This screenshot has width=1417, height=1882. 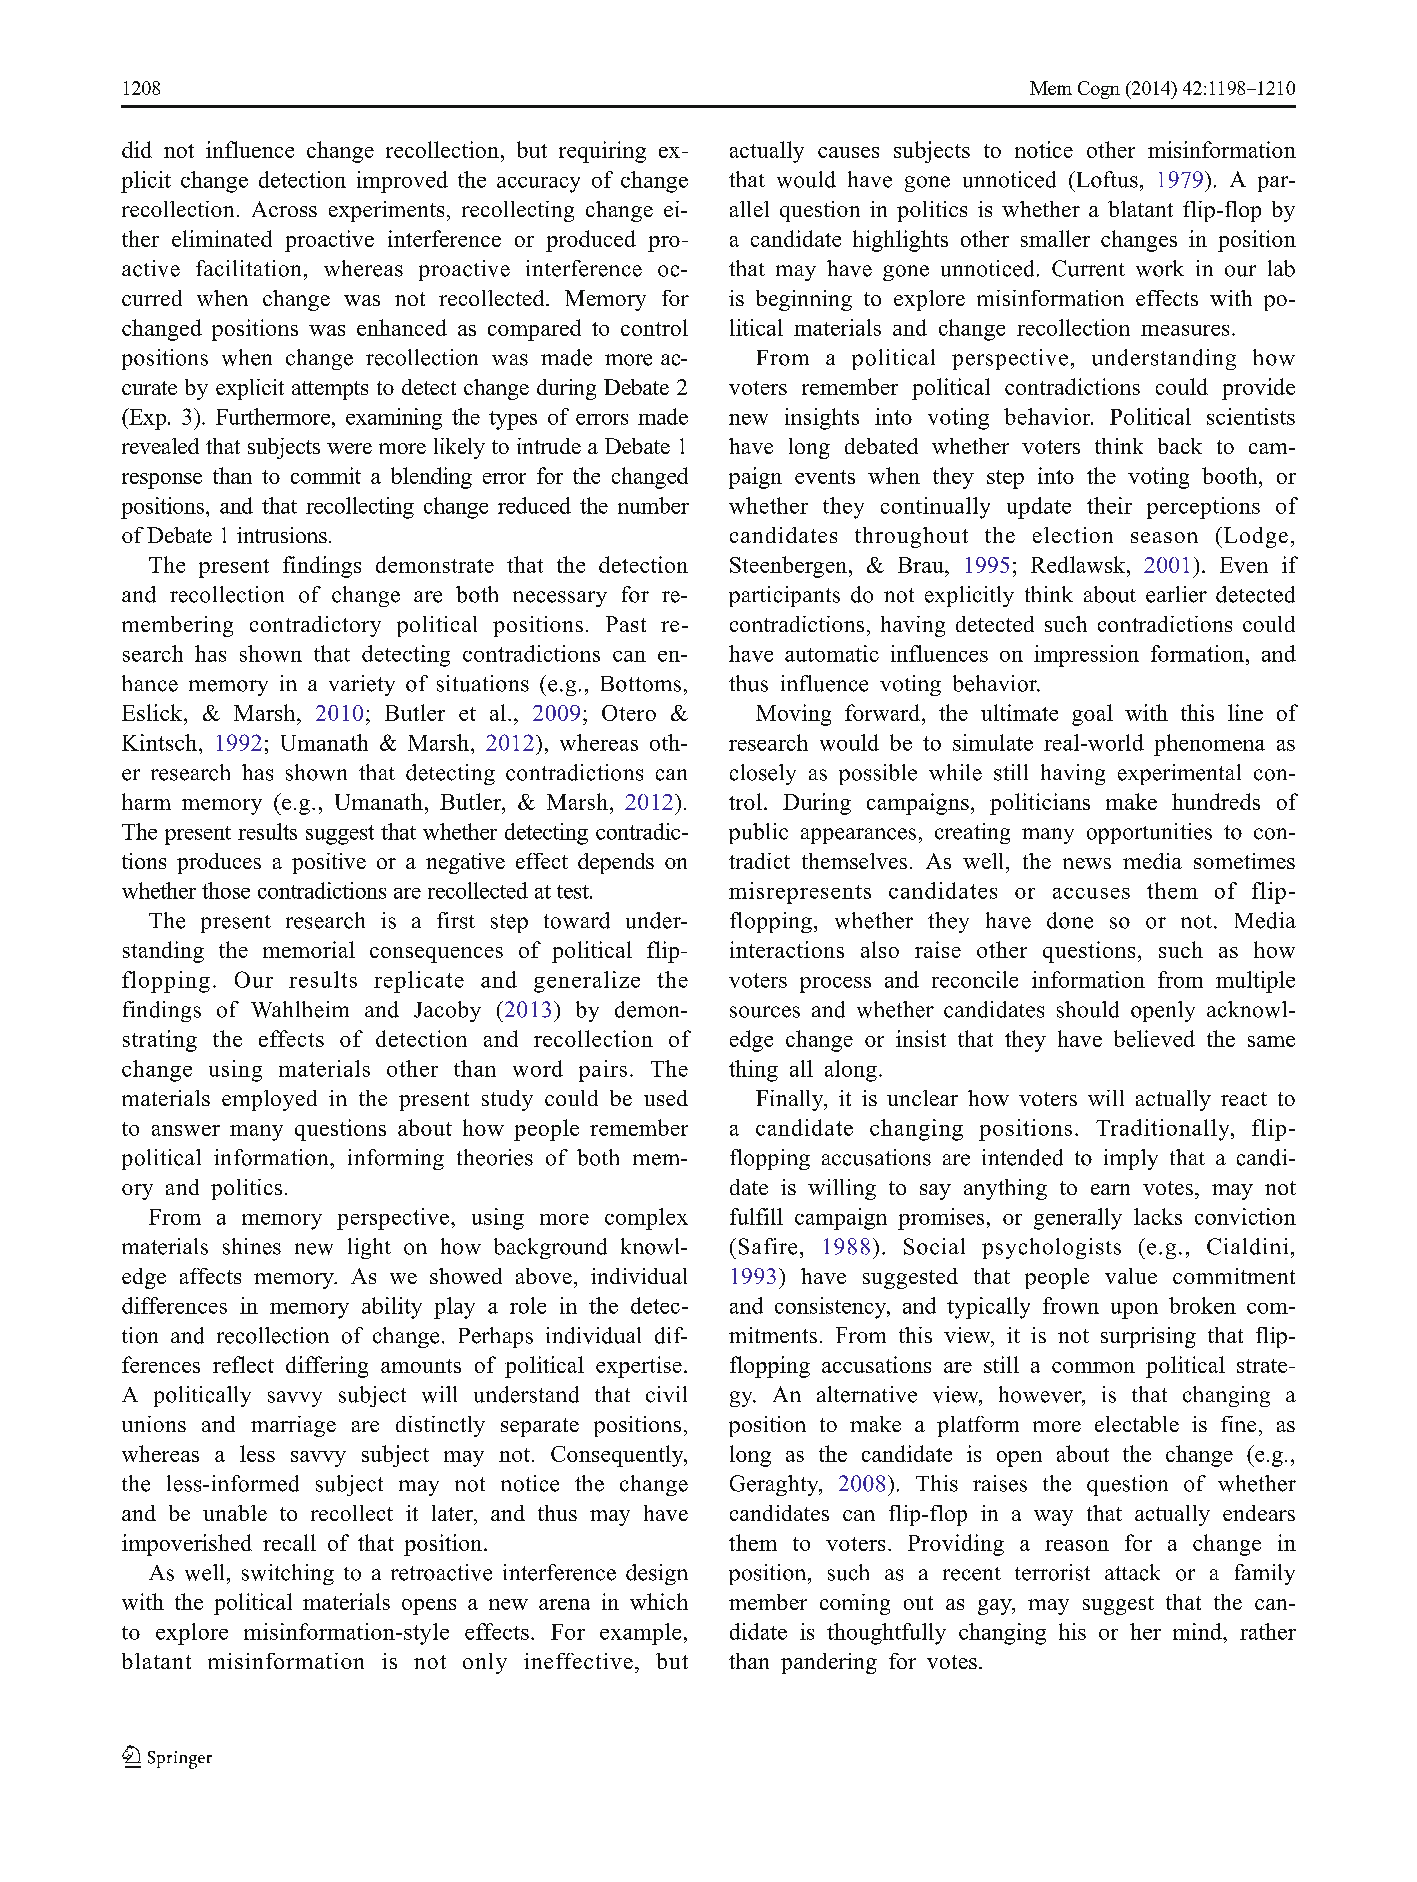 I want to click on accuses, so click(x=1091, y=893).
